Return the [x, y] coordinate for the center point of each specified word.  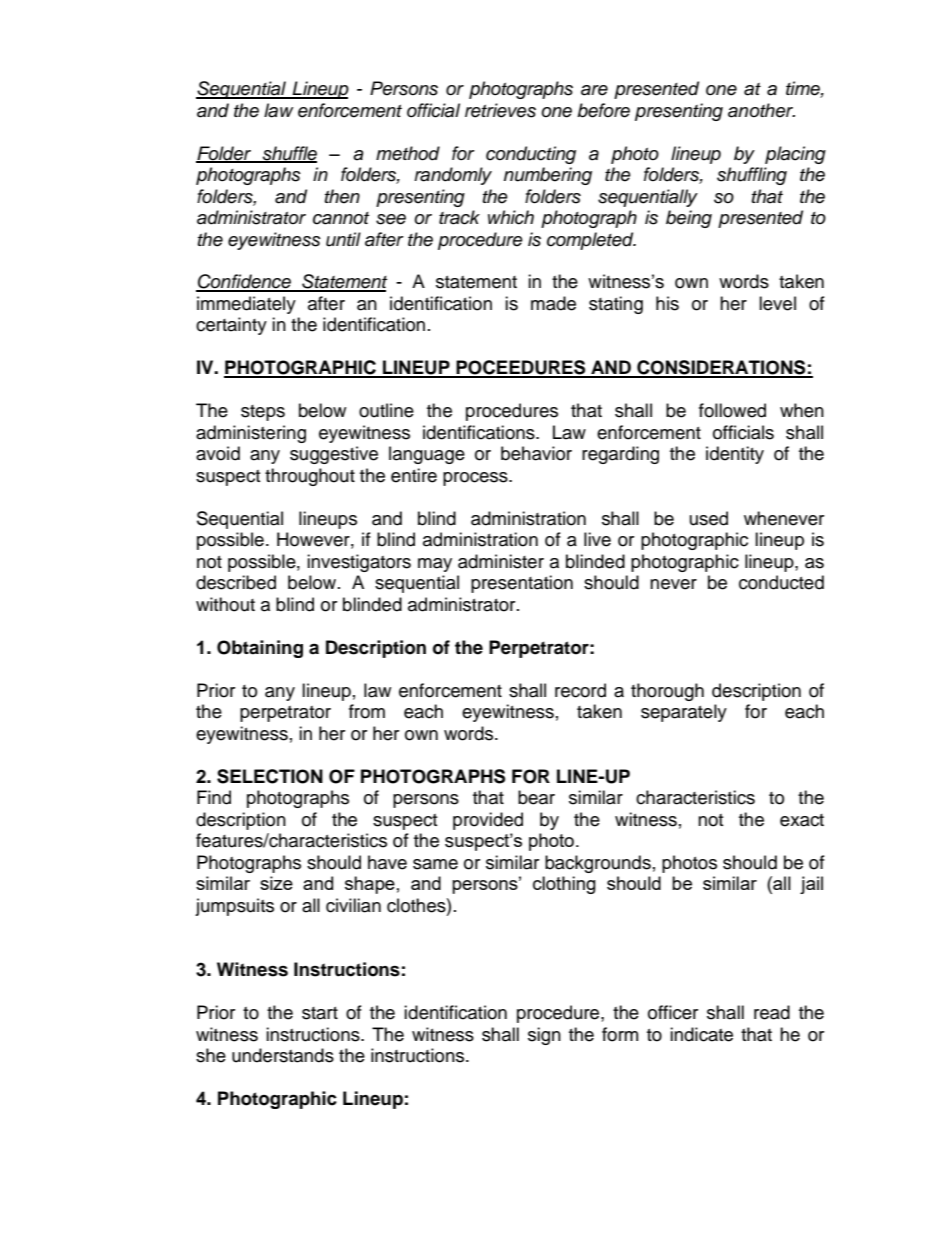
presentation [522, 584]
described [236, 582]
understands [283, 1055]
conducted [781, 582]
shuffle [288, 154]
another [761, 110]
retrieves [500, 110]
